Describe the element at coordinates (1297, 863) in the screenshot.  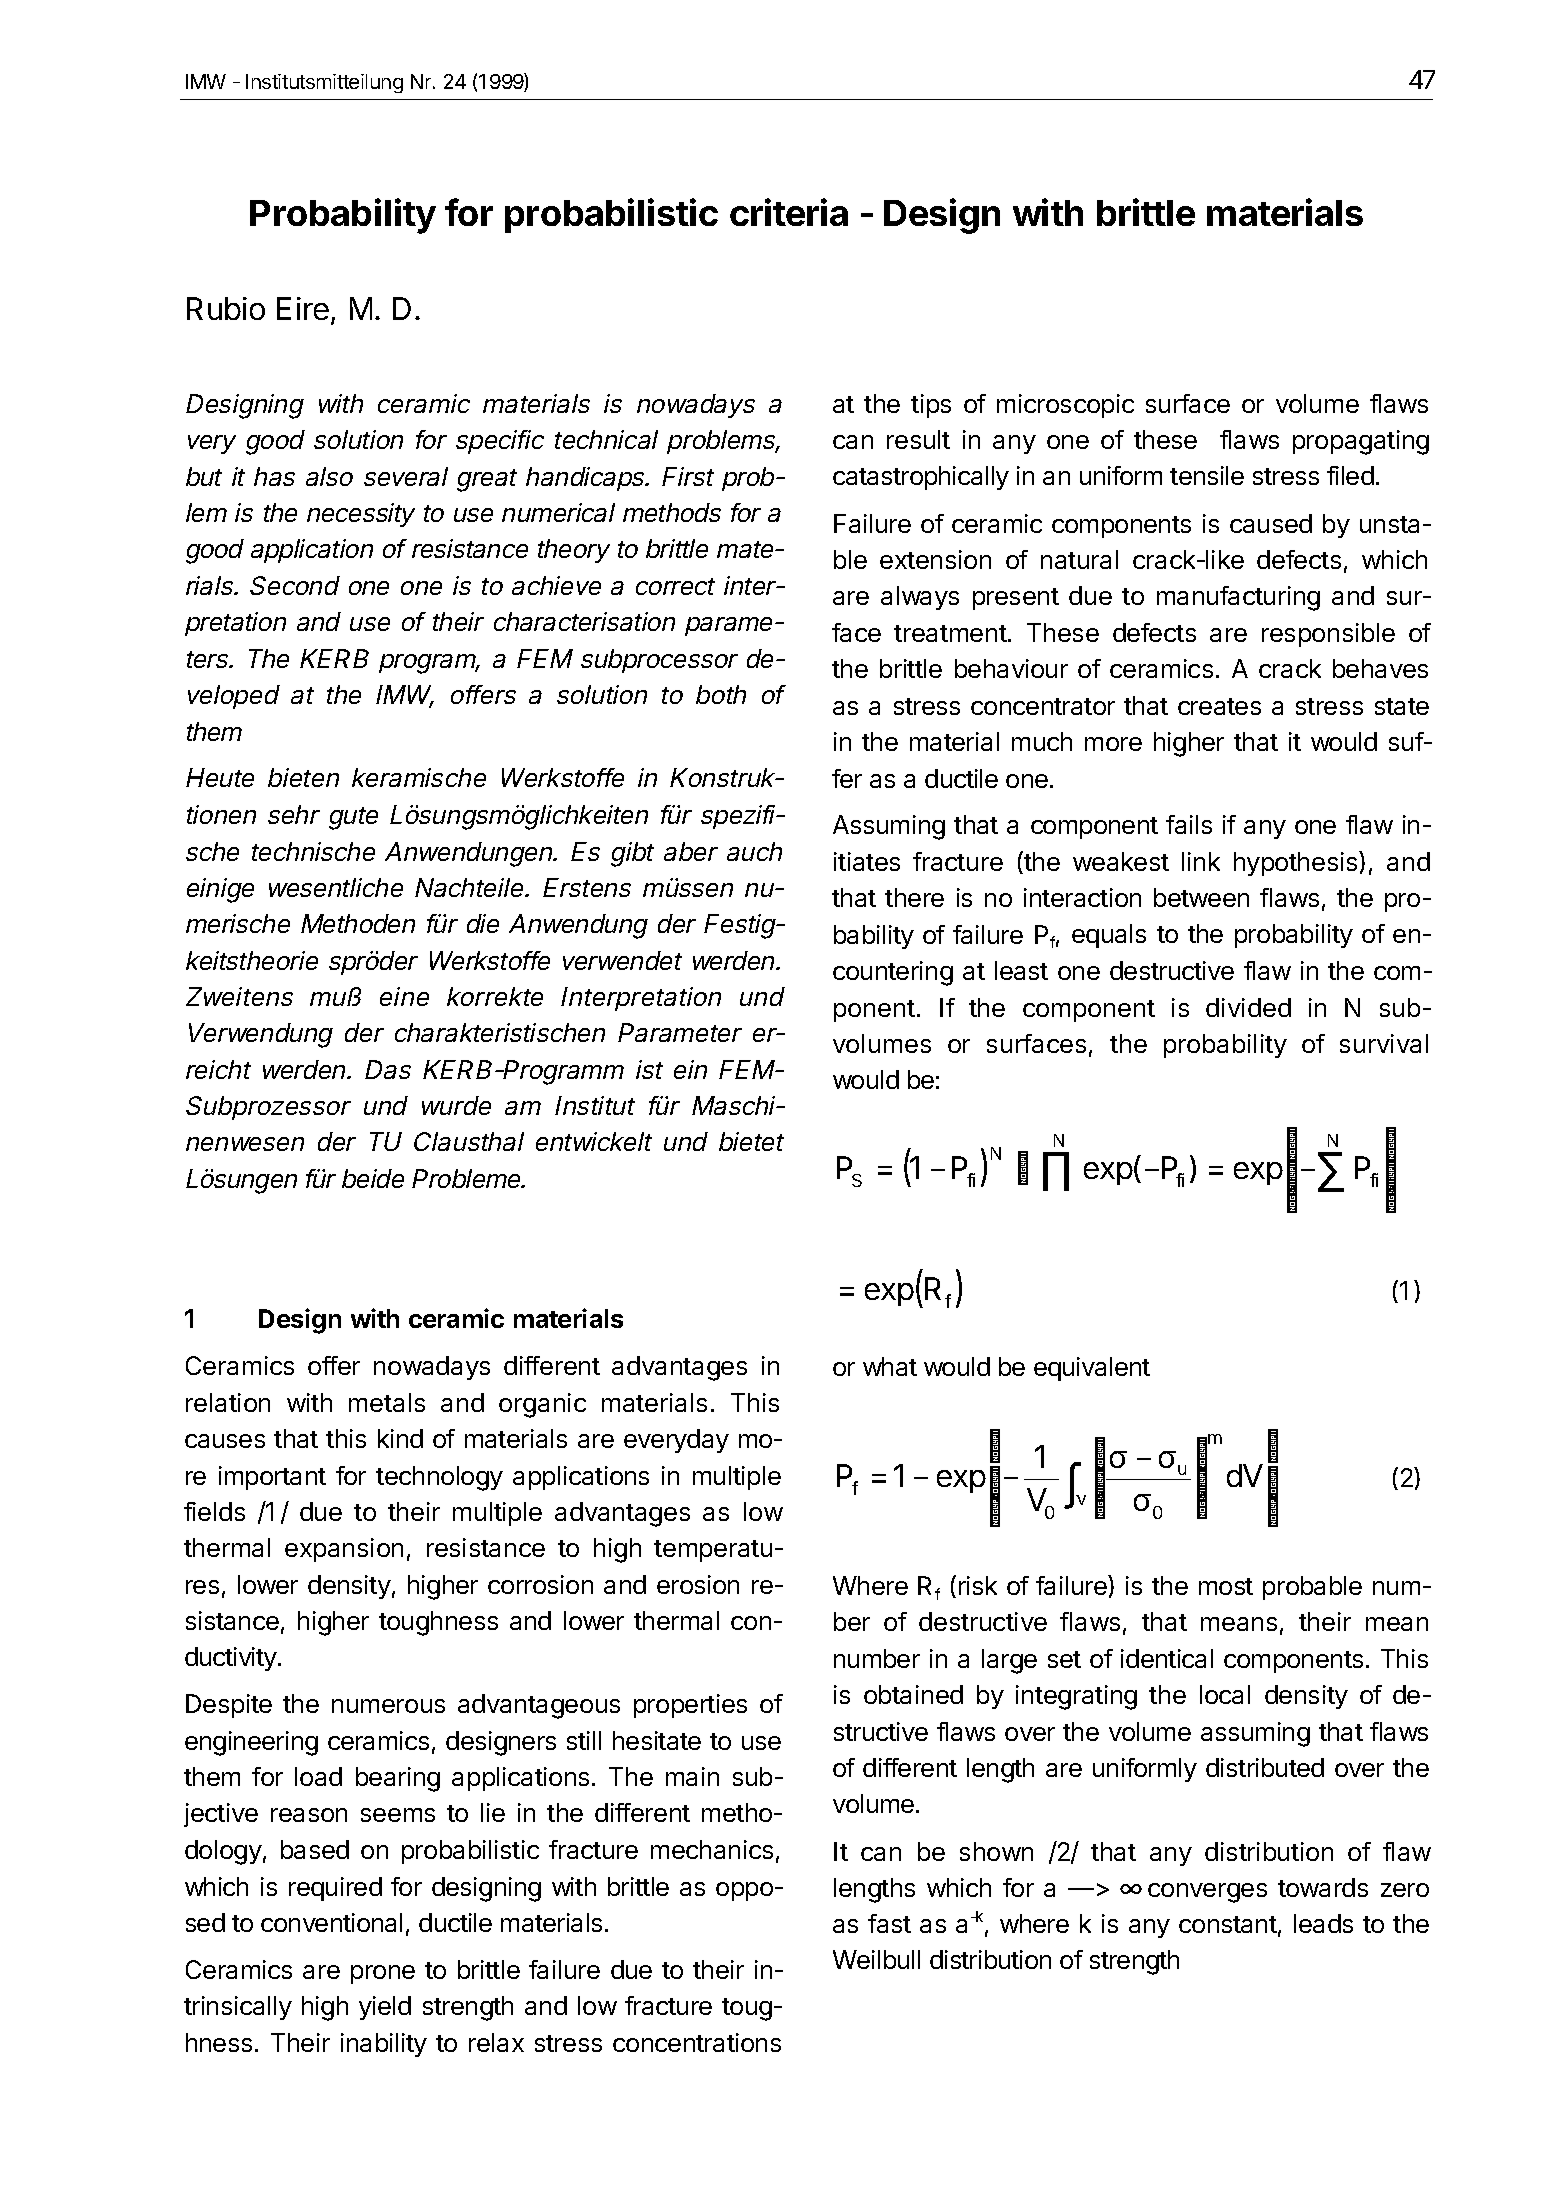
I see `hypothesis` at that location.
